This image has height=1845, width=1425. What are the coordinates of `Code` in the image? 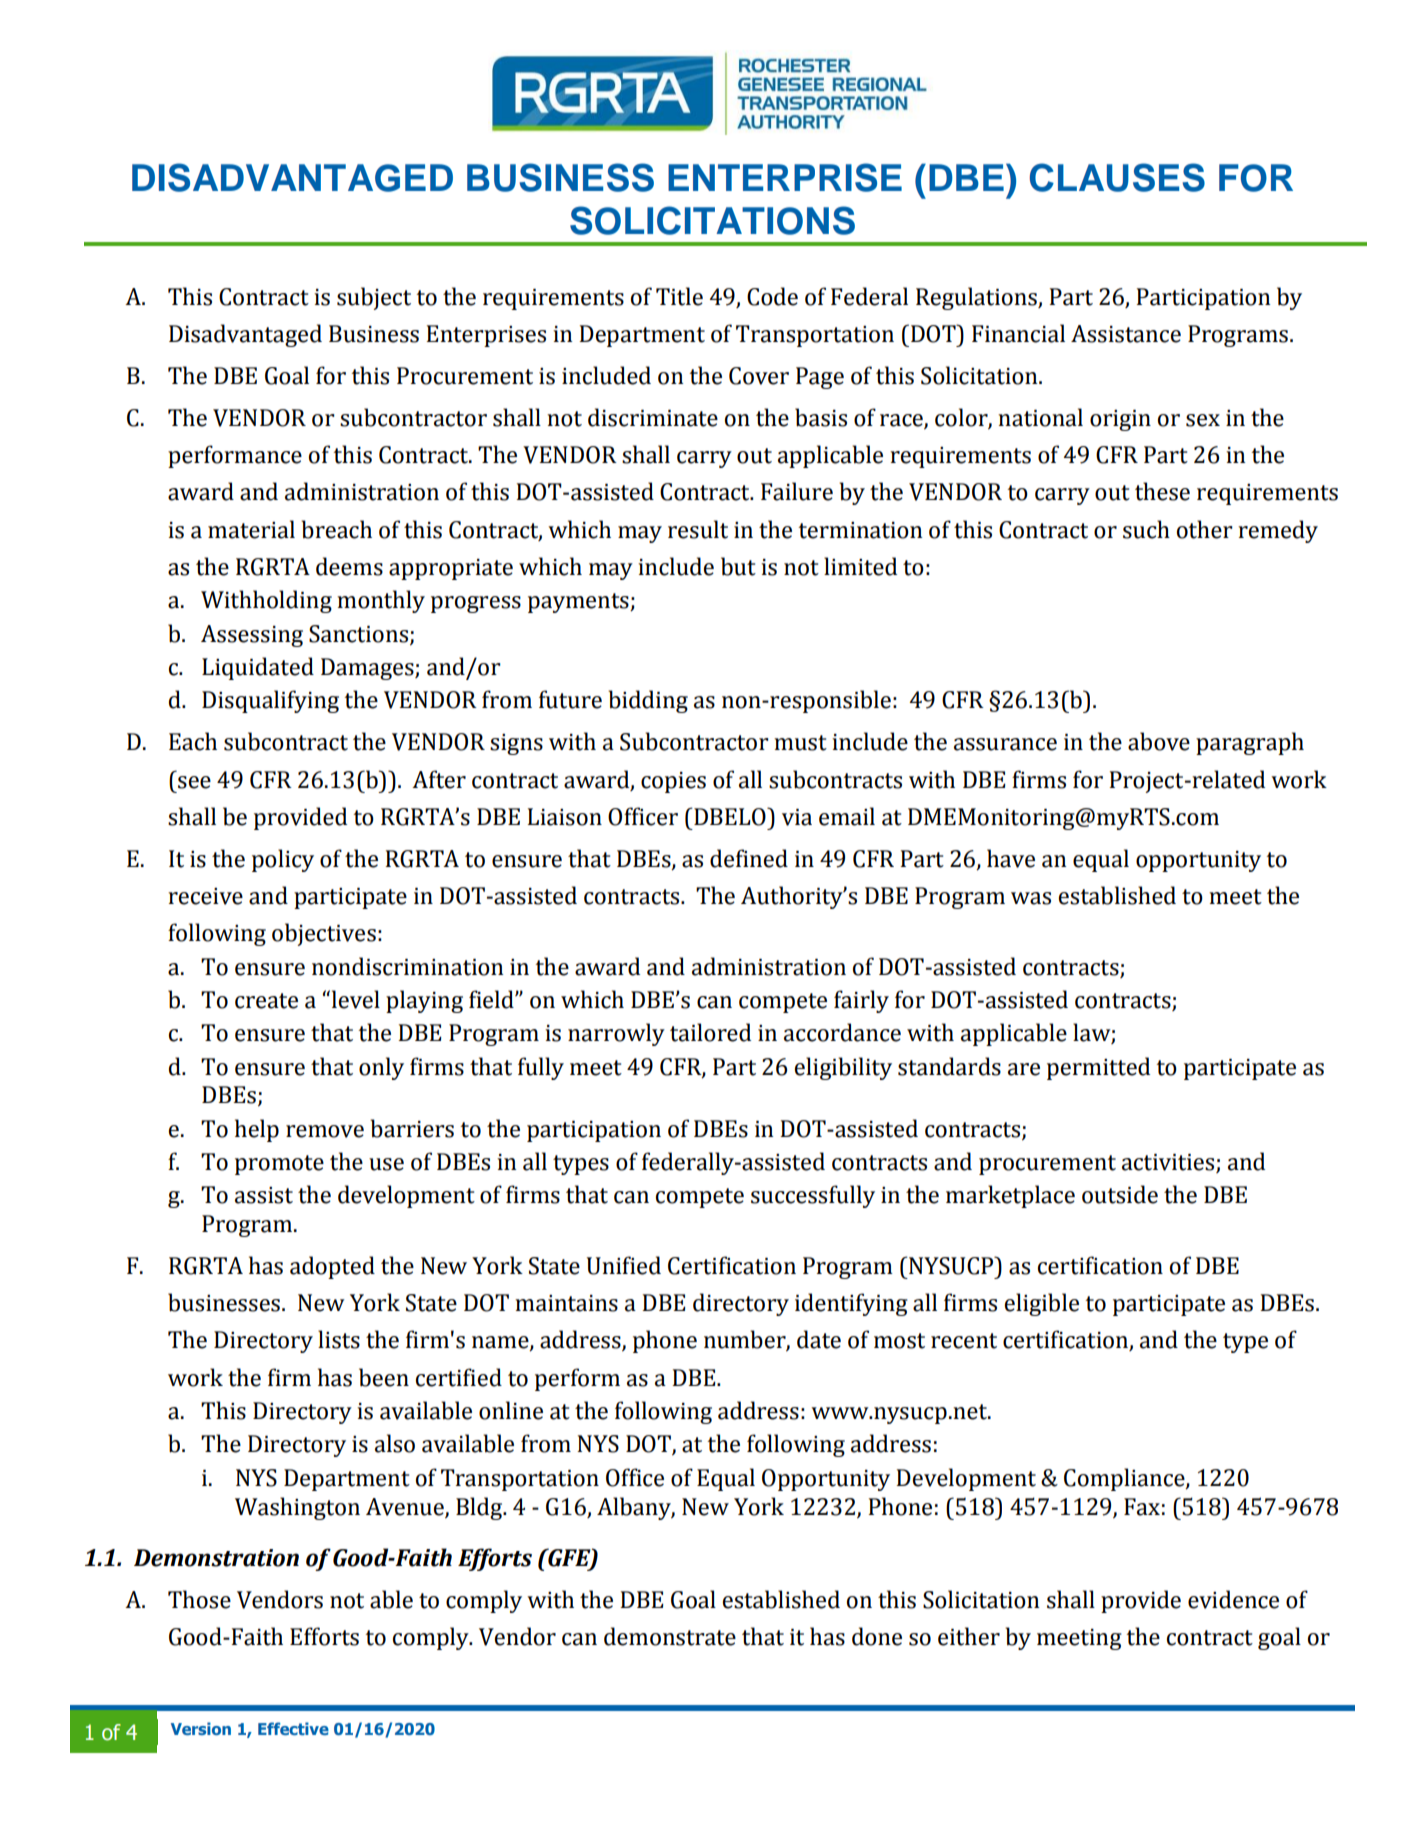 It's located at (772, 296).
